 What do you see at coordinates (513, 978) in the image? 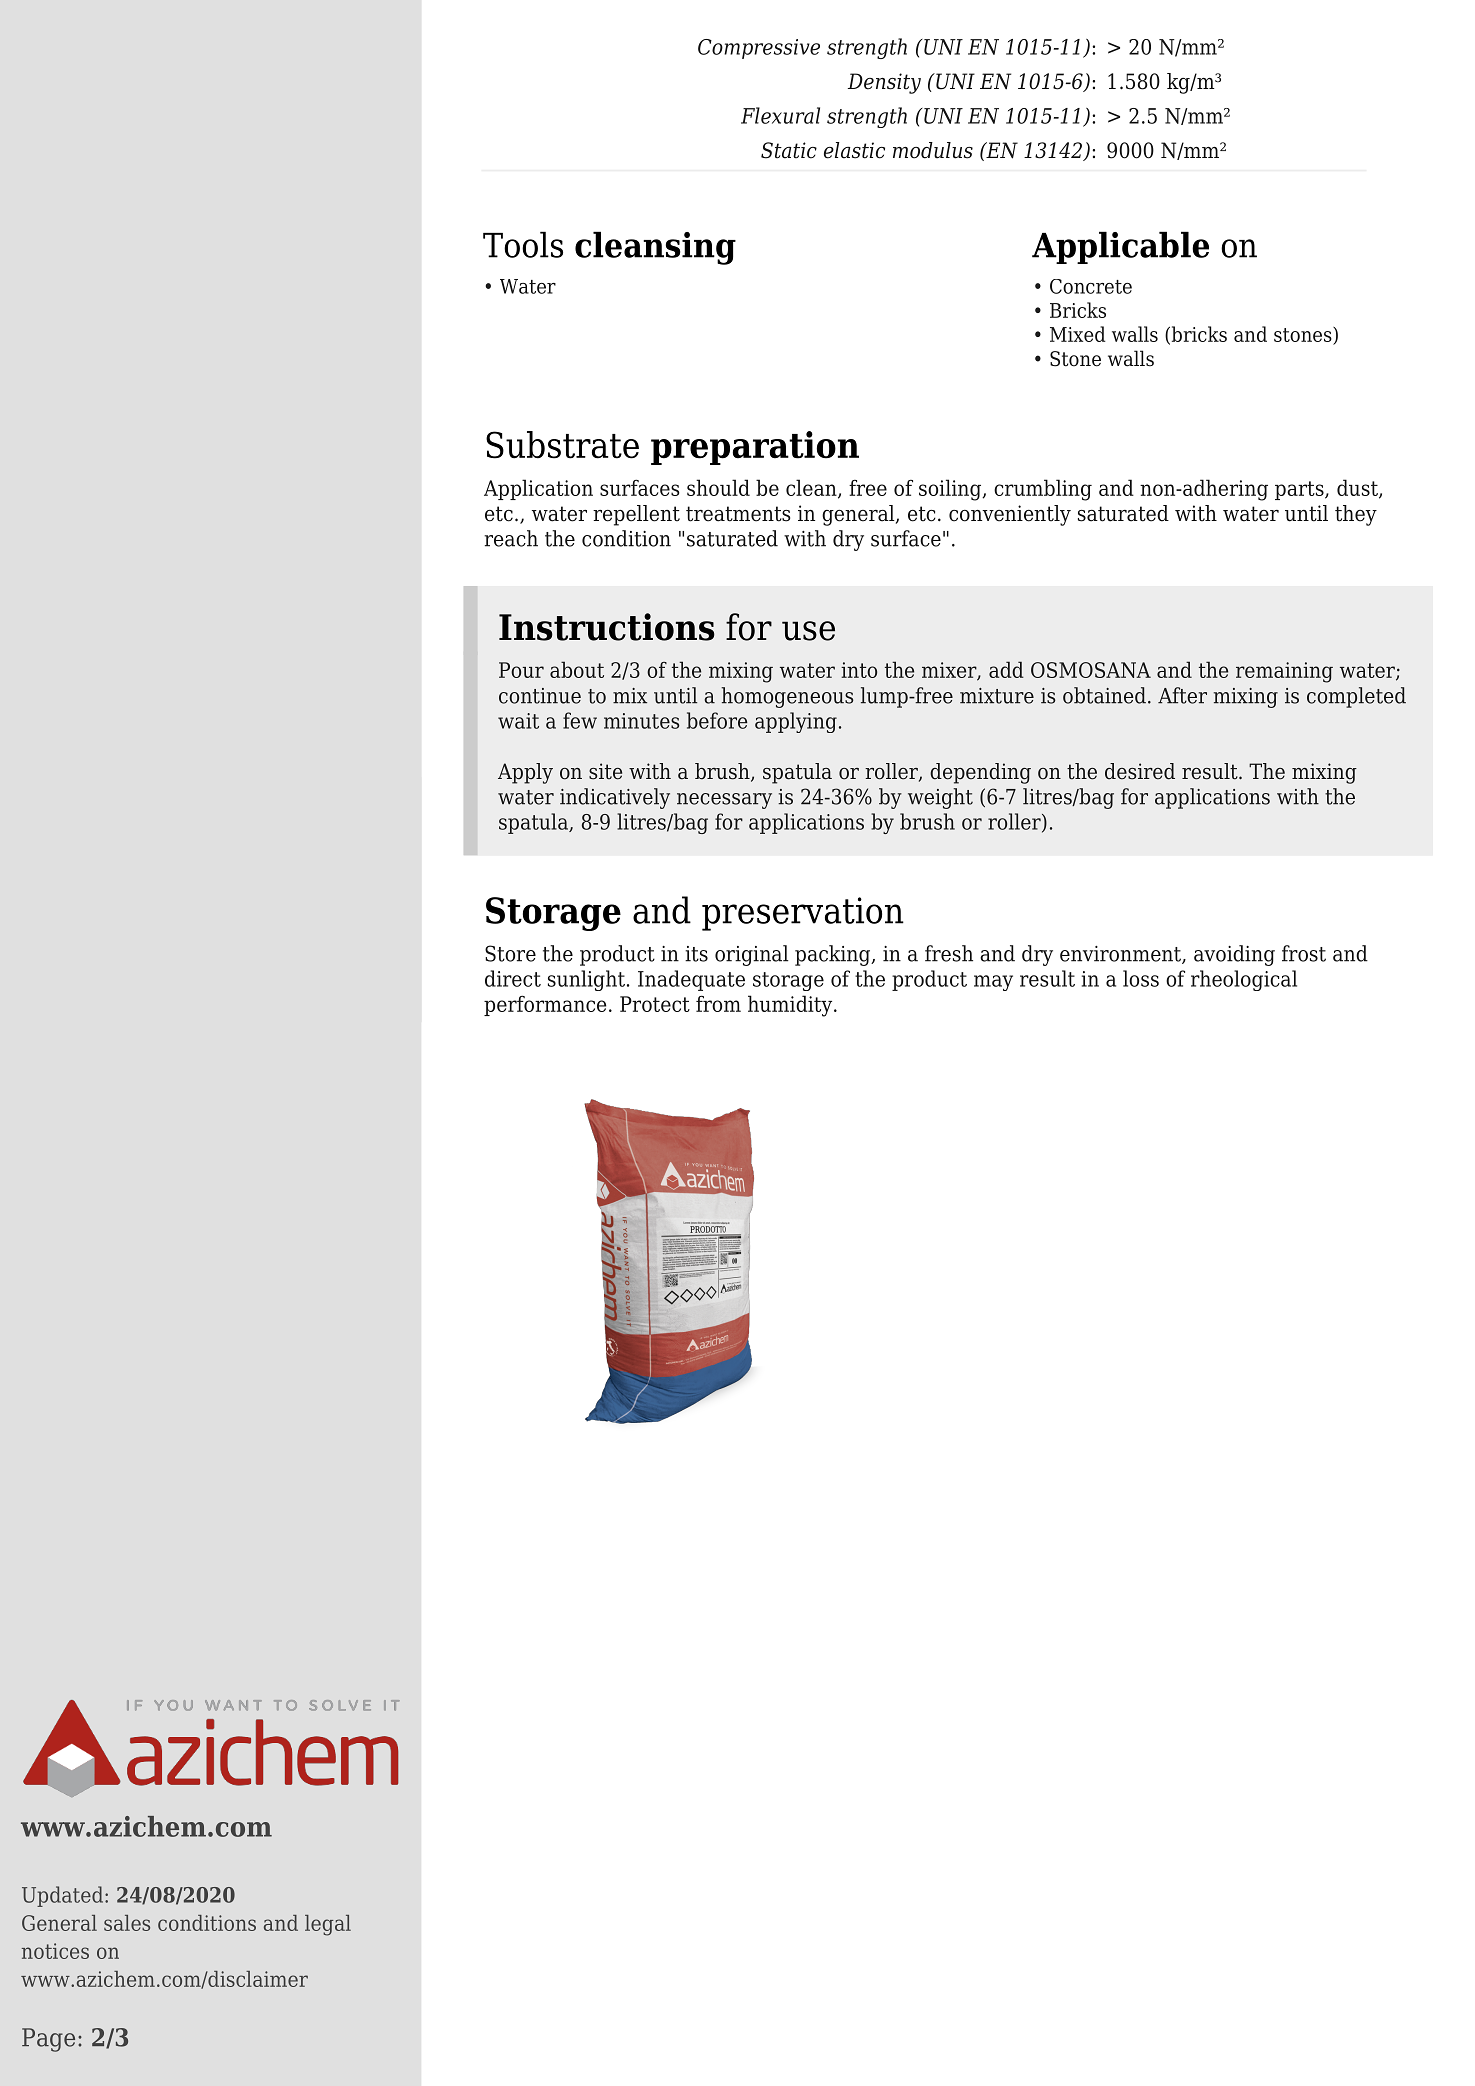
I see `direct` at bounding box center [513, 978].
